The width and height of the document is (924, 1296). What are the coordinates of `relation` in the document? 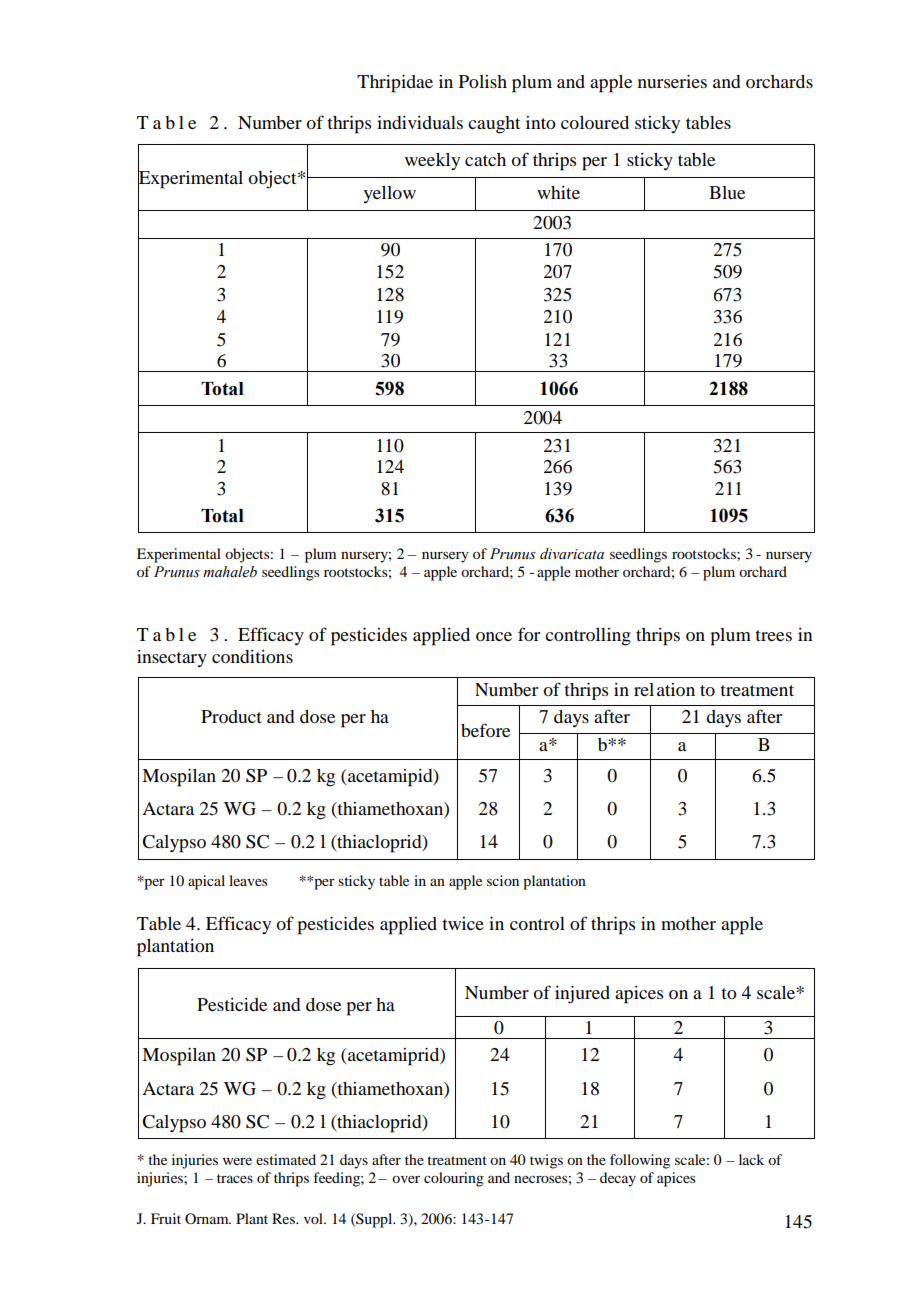 It's located at (664, 689).
